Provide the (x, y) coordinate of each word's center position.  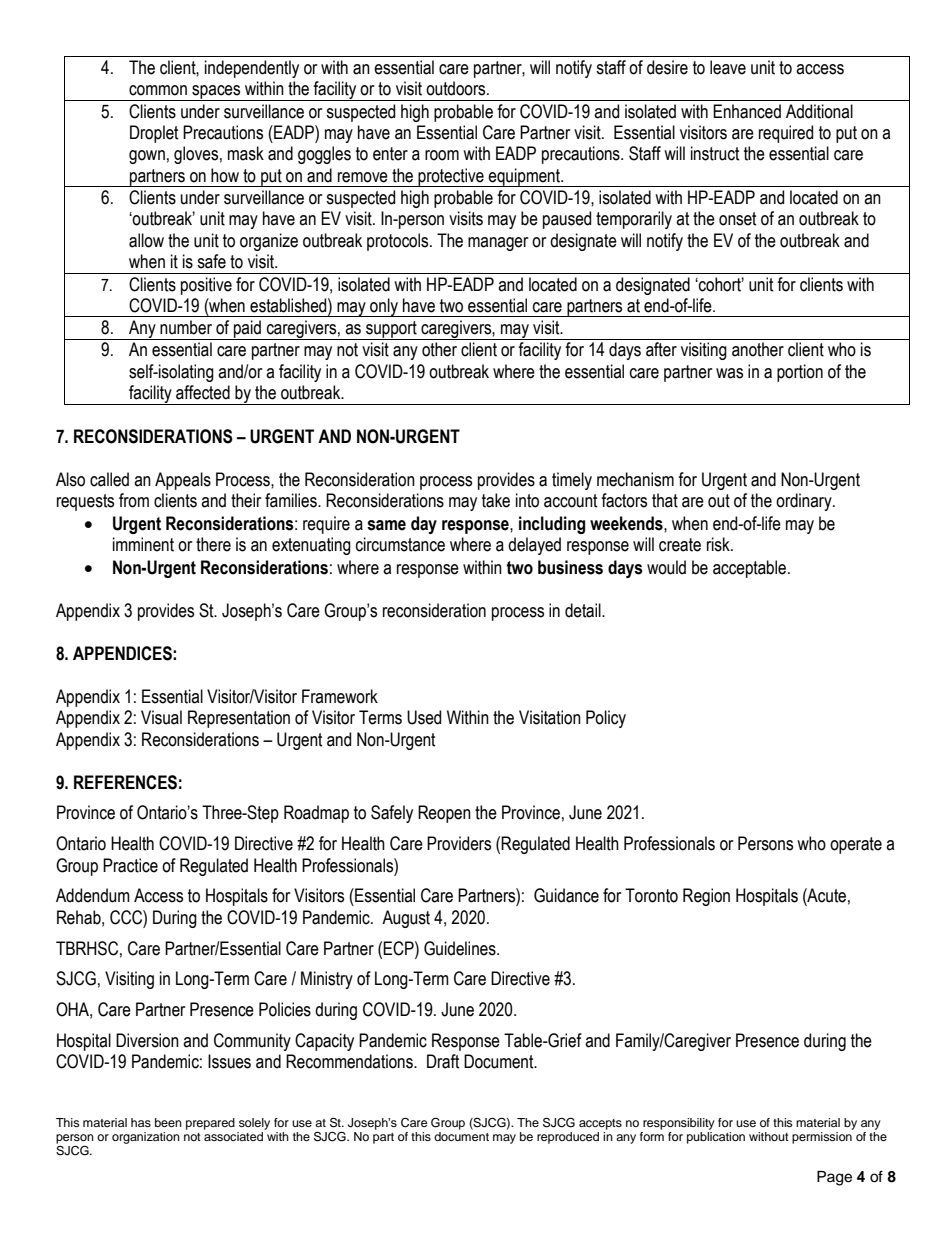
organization (146, 1138)
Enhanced (747, 111)
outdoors (457, 88)
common (158, 90)
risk (719, 544)
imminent (143, 544)
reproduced (568, 1138)
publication (716, 1136)
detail (584, 610)
